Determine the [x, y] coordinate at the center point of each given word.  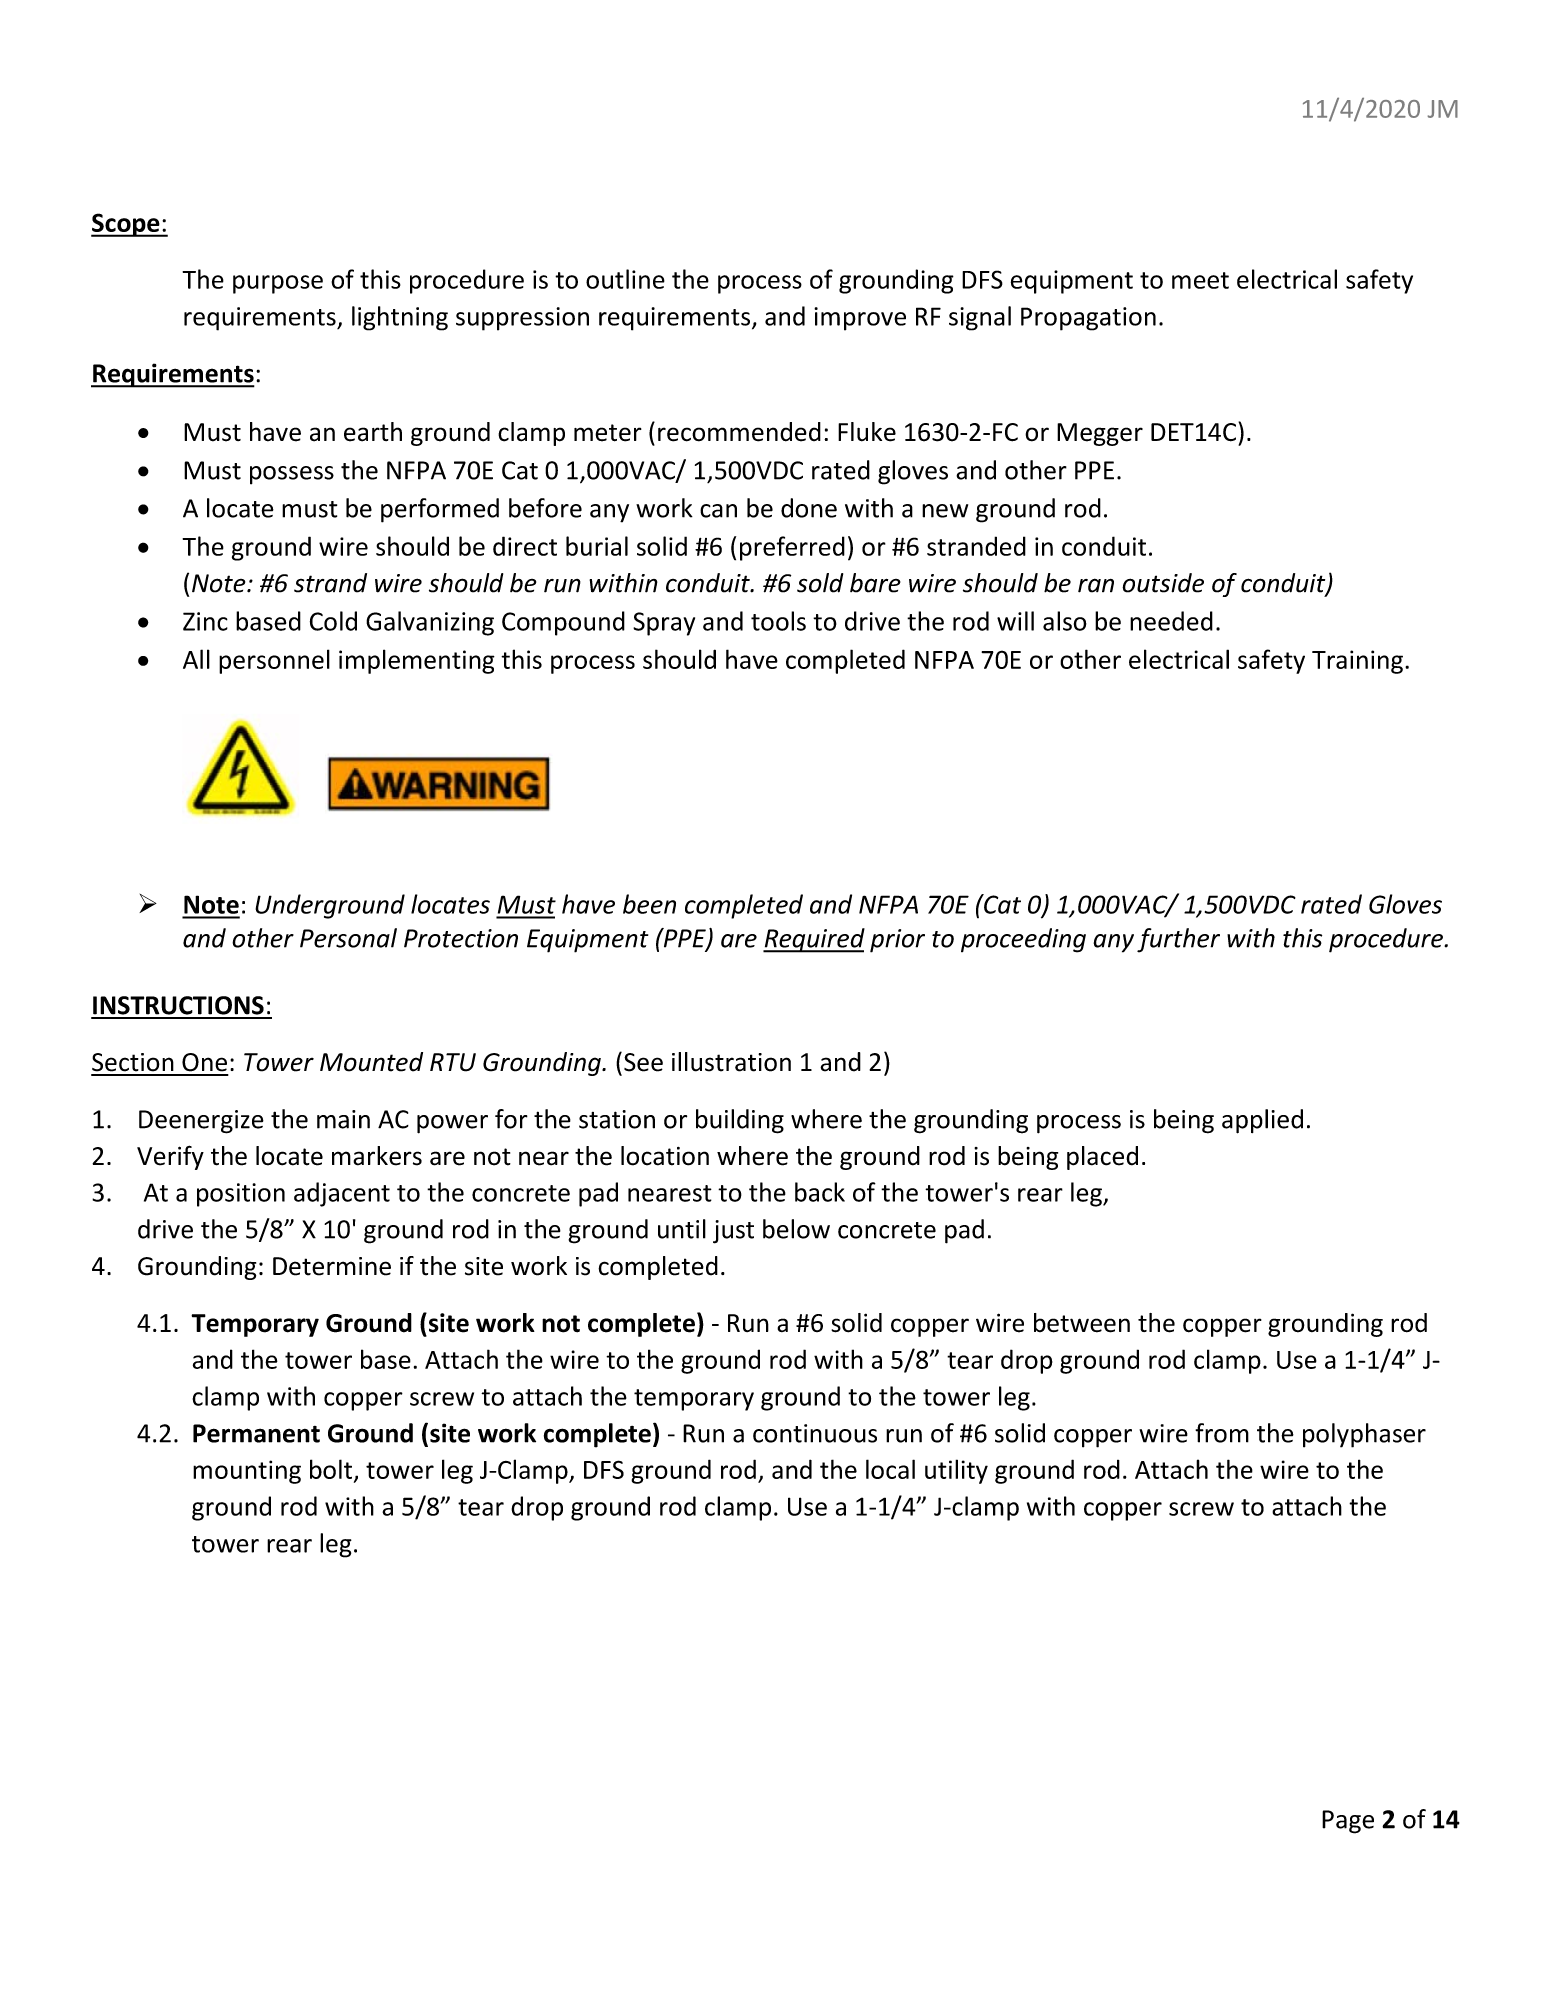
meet [1200, 280]
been [649, 904]
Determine [332, 1266]
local [890, 1469]
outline [625, 279]
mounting [247, 1472]
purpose [278, 284]
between [1082, 1323]
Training [1357, 662]
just [733, 1232]
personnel [274, 661]
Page [1348, 1822]
